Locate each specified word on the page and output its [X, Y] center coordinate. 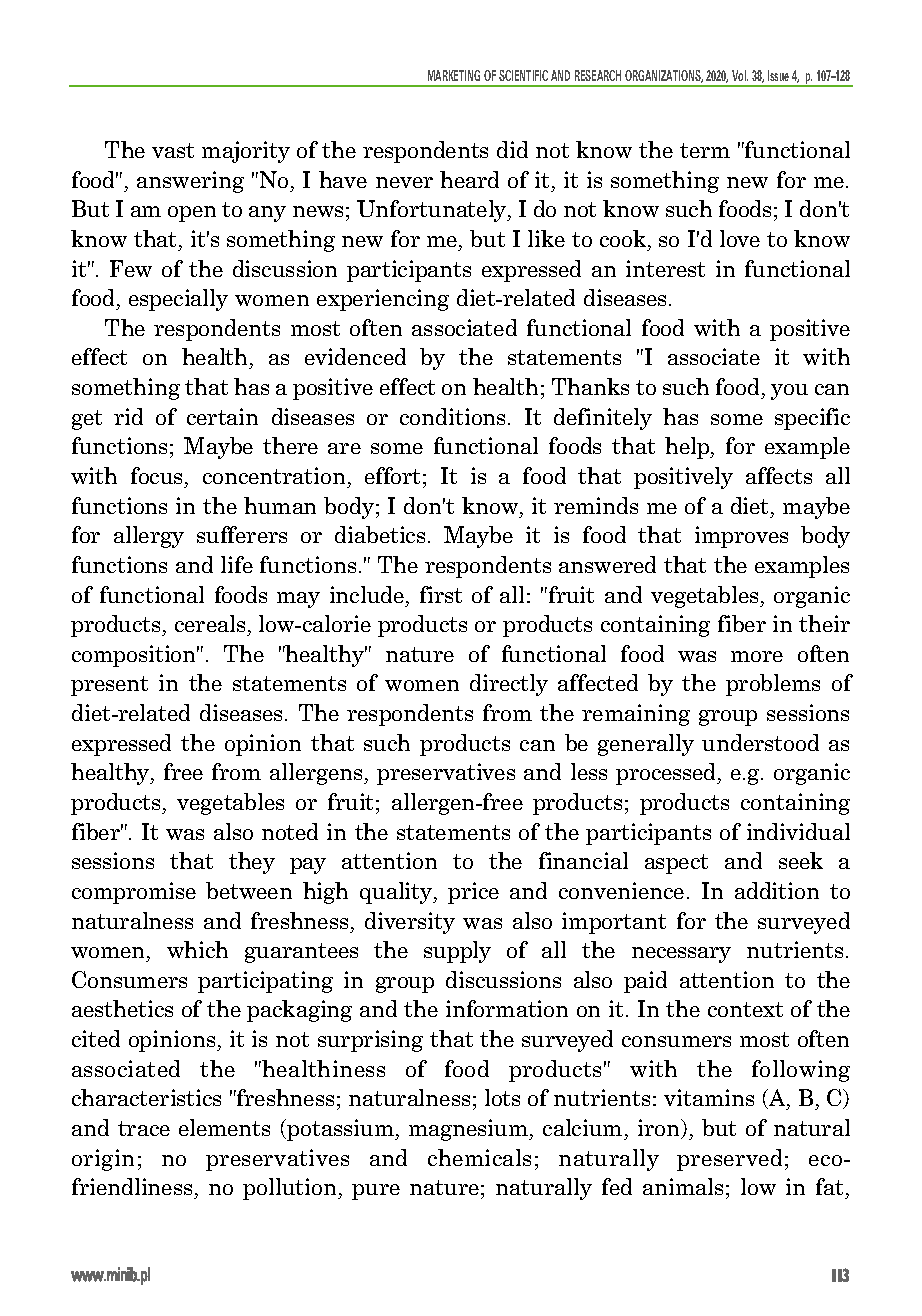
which [197, 949]
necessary [681, 955]
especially [178, 300]
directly [509, 685]
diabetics [380, 534]
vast [173, 150]
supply [457, 952]
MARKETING [454, 75]
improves [741, 537]
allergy [149, 537]
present [109, 686]
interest [665, 268]
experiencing [383, 300]
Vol [740, 75]
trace [144, 1128]
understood [760, 742]
